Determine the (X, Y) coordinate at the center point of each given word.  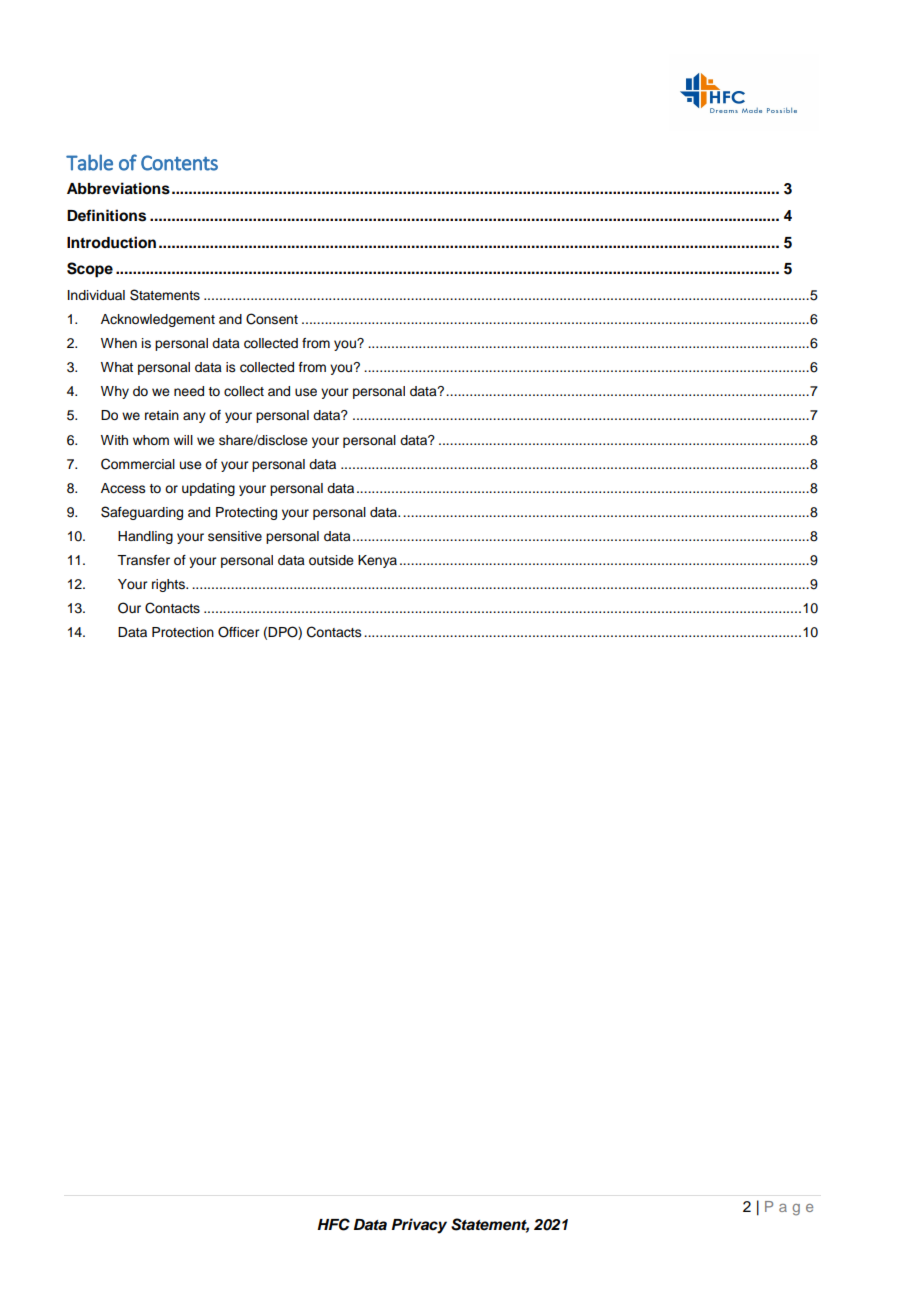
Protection (183, 632)
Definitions (106, 215)
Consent (272, 319)
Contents (179, 163)
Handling (145, 537)
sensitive (235, 536)
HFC (333, 1224)
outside (331, 560)
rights (169, 585)
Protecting (246, 513)
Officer (238, 632)
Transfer (143, 560)
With (114, 440)
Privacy (419, 1226)
